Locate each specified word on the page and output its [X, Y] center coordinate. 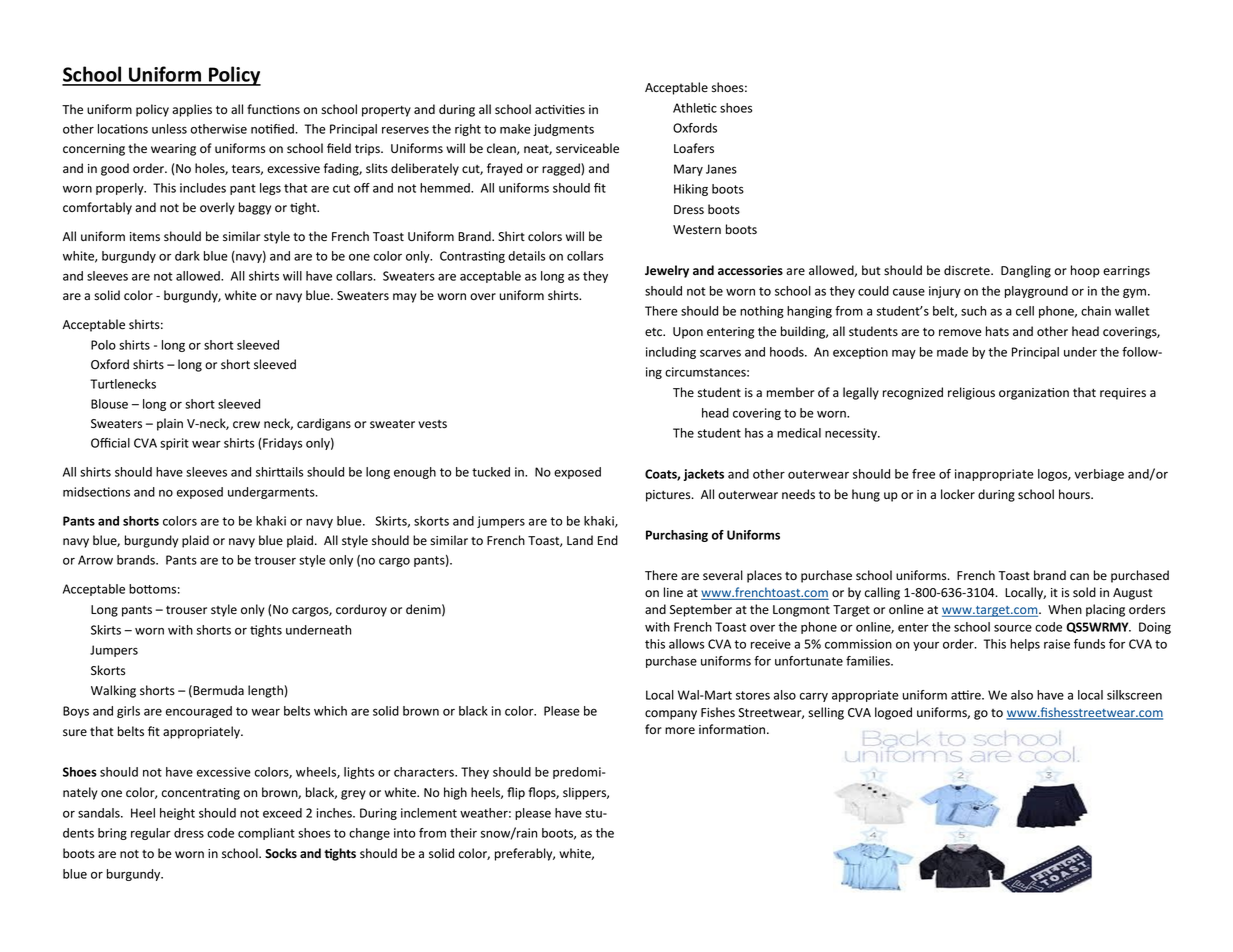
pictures [669, 496]
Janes [721, 169]
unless [169, 129]
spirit [174, 444]
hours [1075, 494]
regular [151, 834]
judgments [563, 130]
